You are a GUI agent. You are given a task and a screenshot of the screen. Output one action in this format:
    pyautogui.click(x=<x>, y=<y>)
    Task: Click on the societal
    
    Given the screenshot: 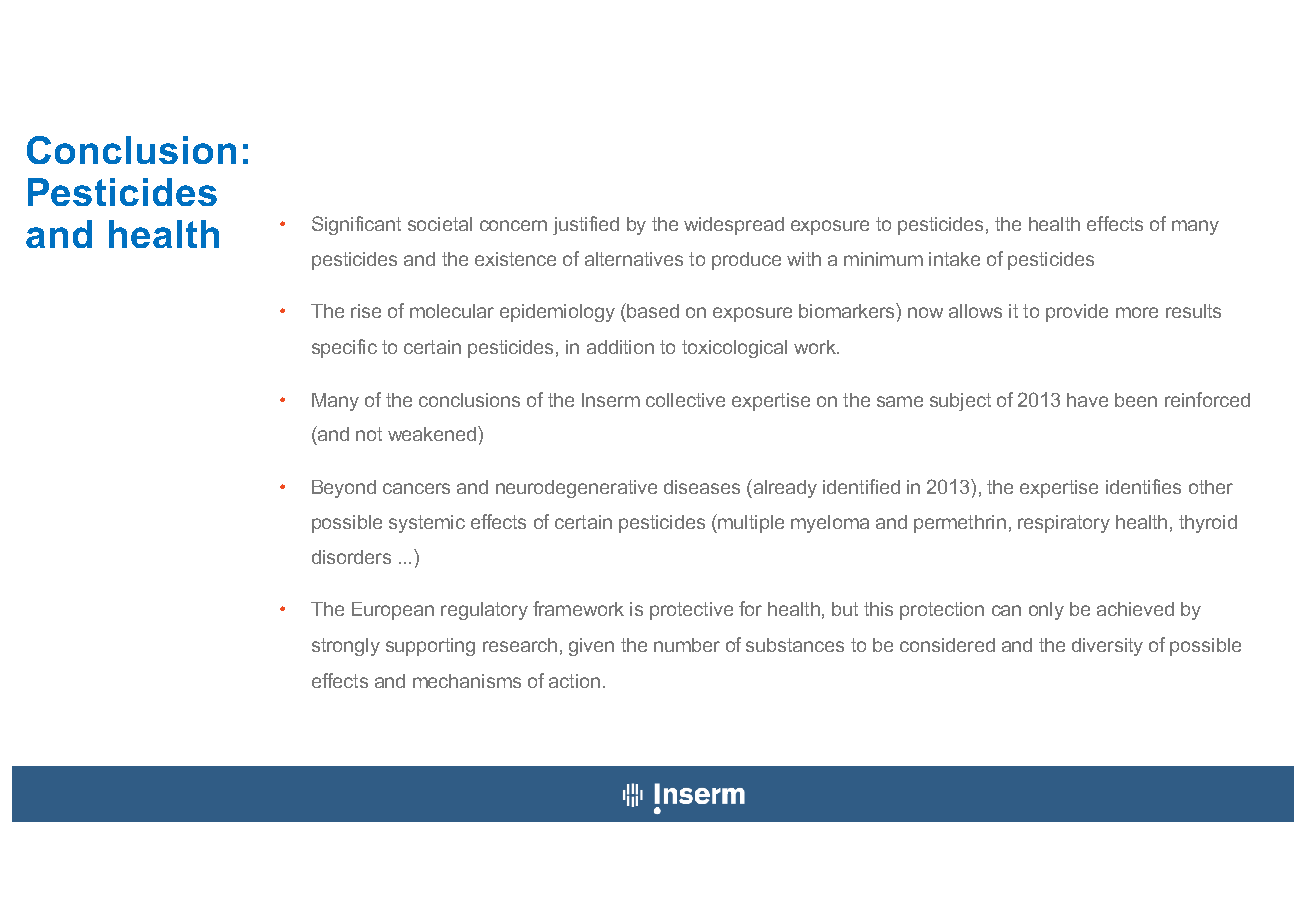 What is the action you would take?
    pyautogui.click(x=440, y=224)
